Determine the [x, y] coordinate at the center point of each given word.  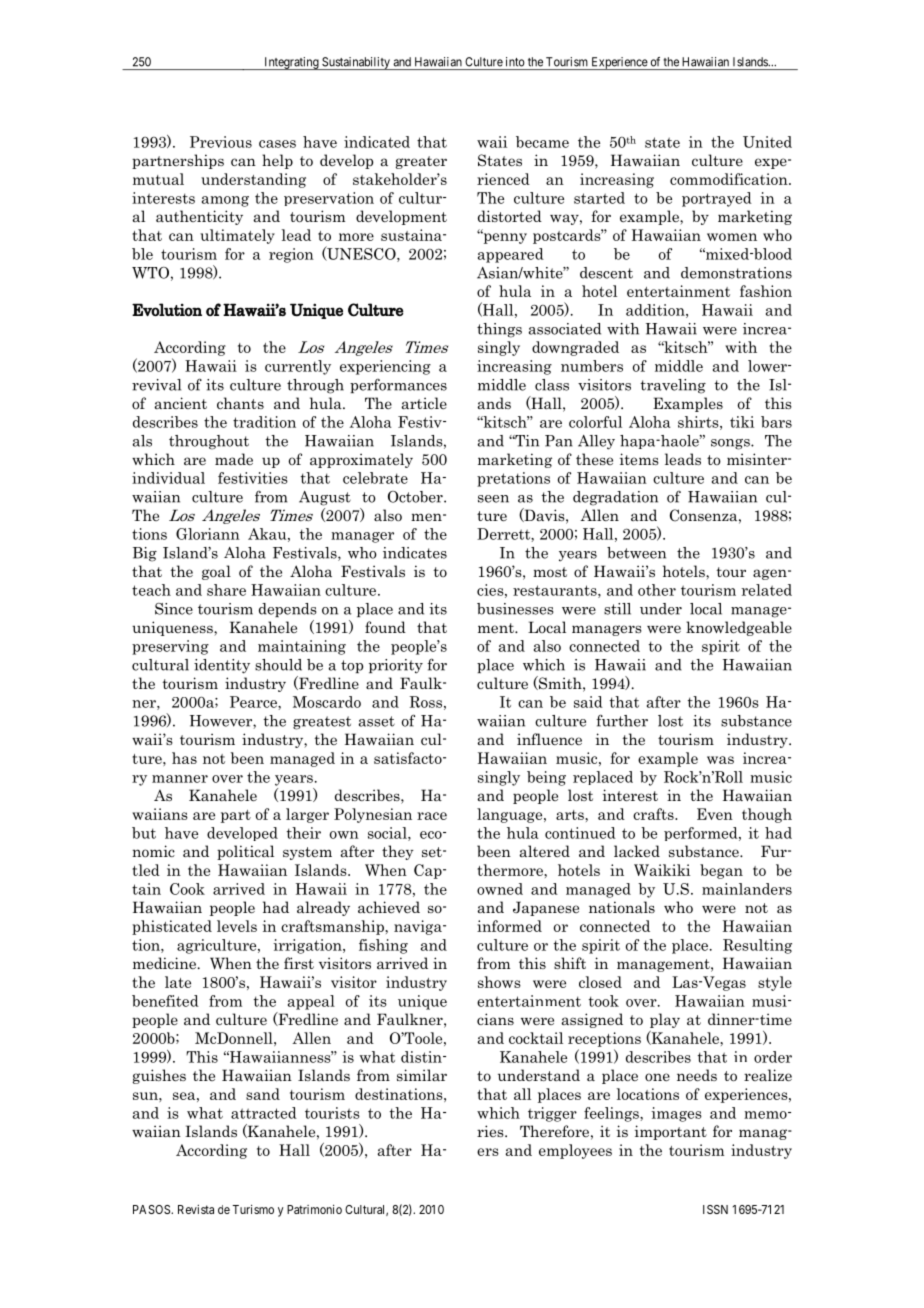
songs [731, 444]
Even [715, 814]
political [245, 852]
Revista [196, 1209]
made [234, 459]
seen [493, 499]
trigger [552, 1114]
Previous [221, 142]
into [515, 62]
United [767, 142]
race [432, 816]
